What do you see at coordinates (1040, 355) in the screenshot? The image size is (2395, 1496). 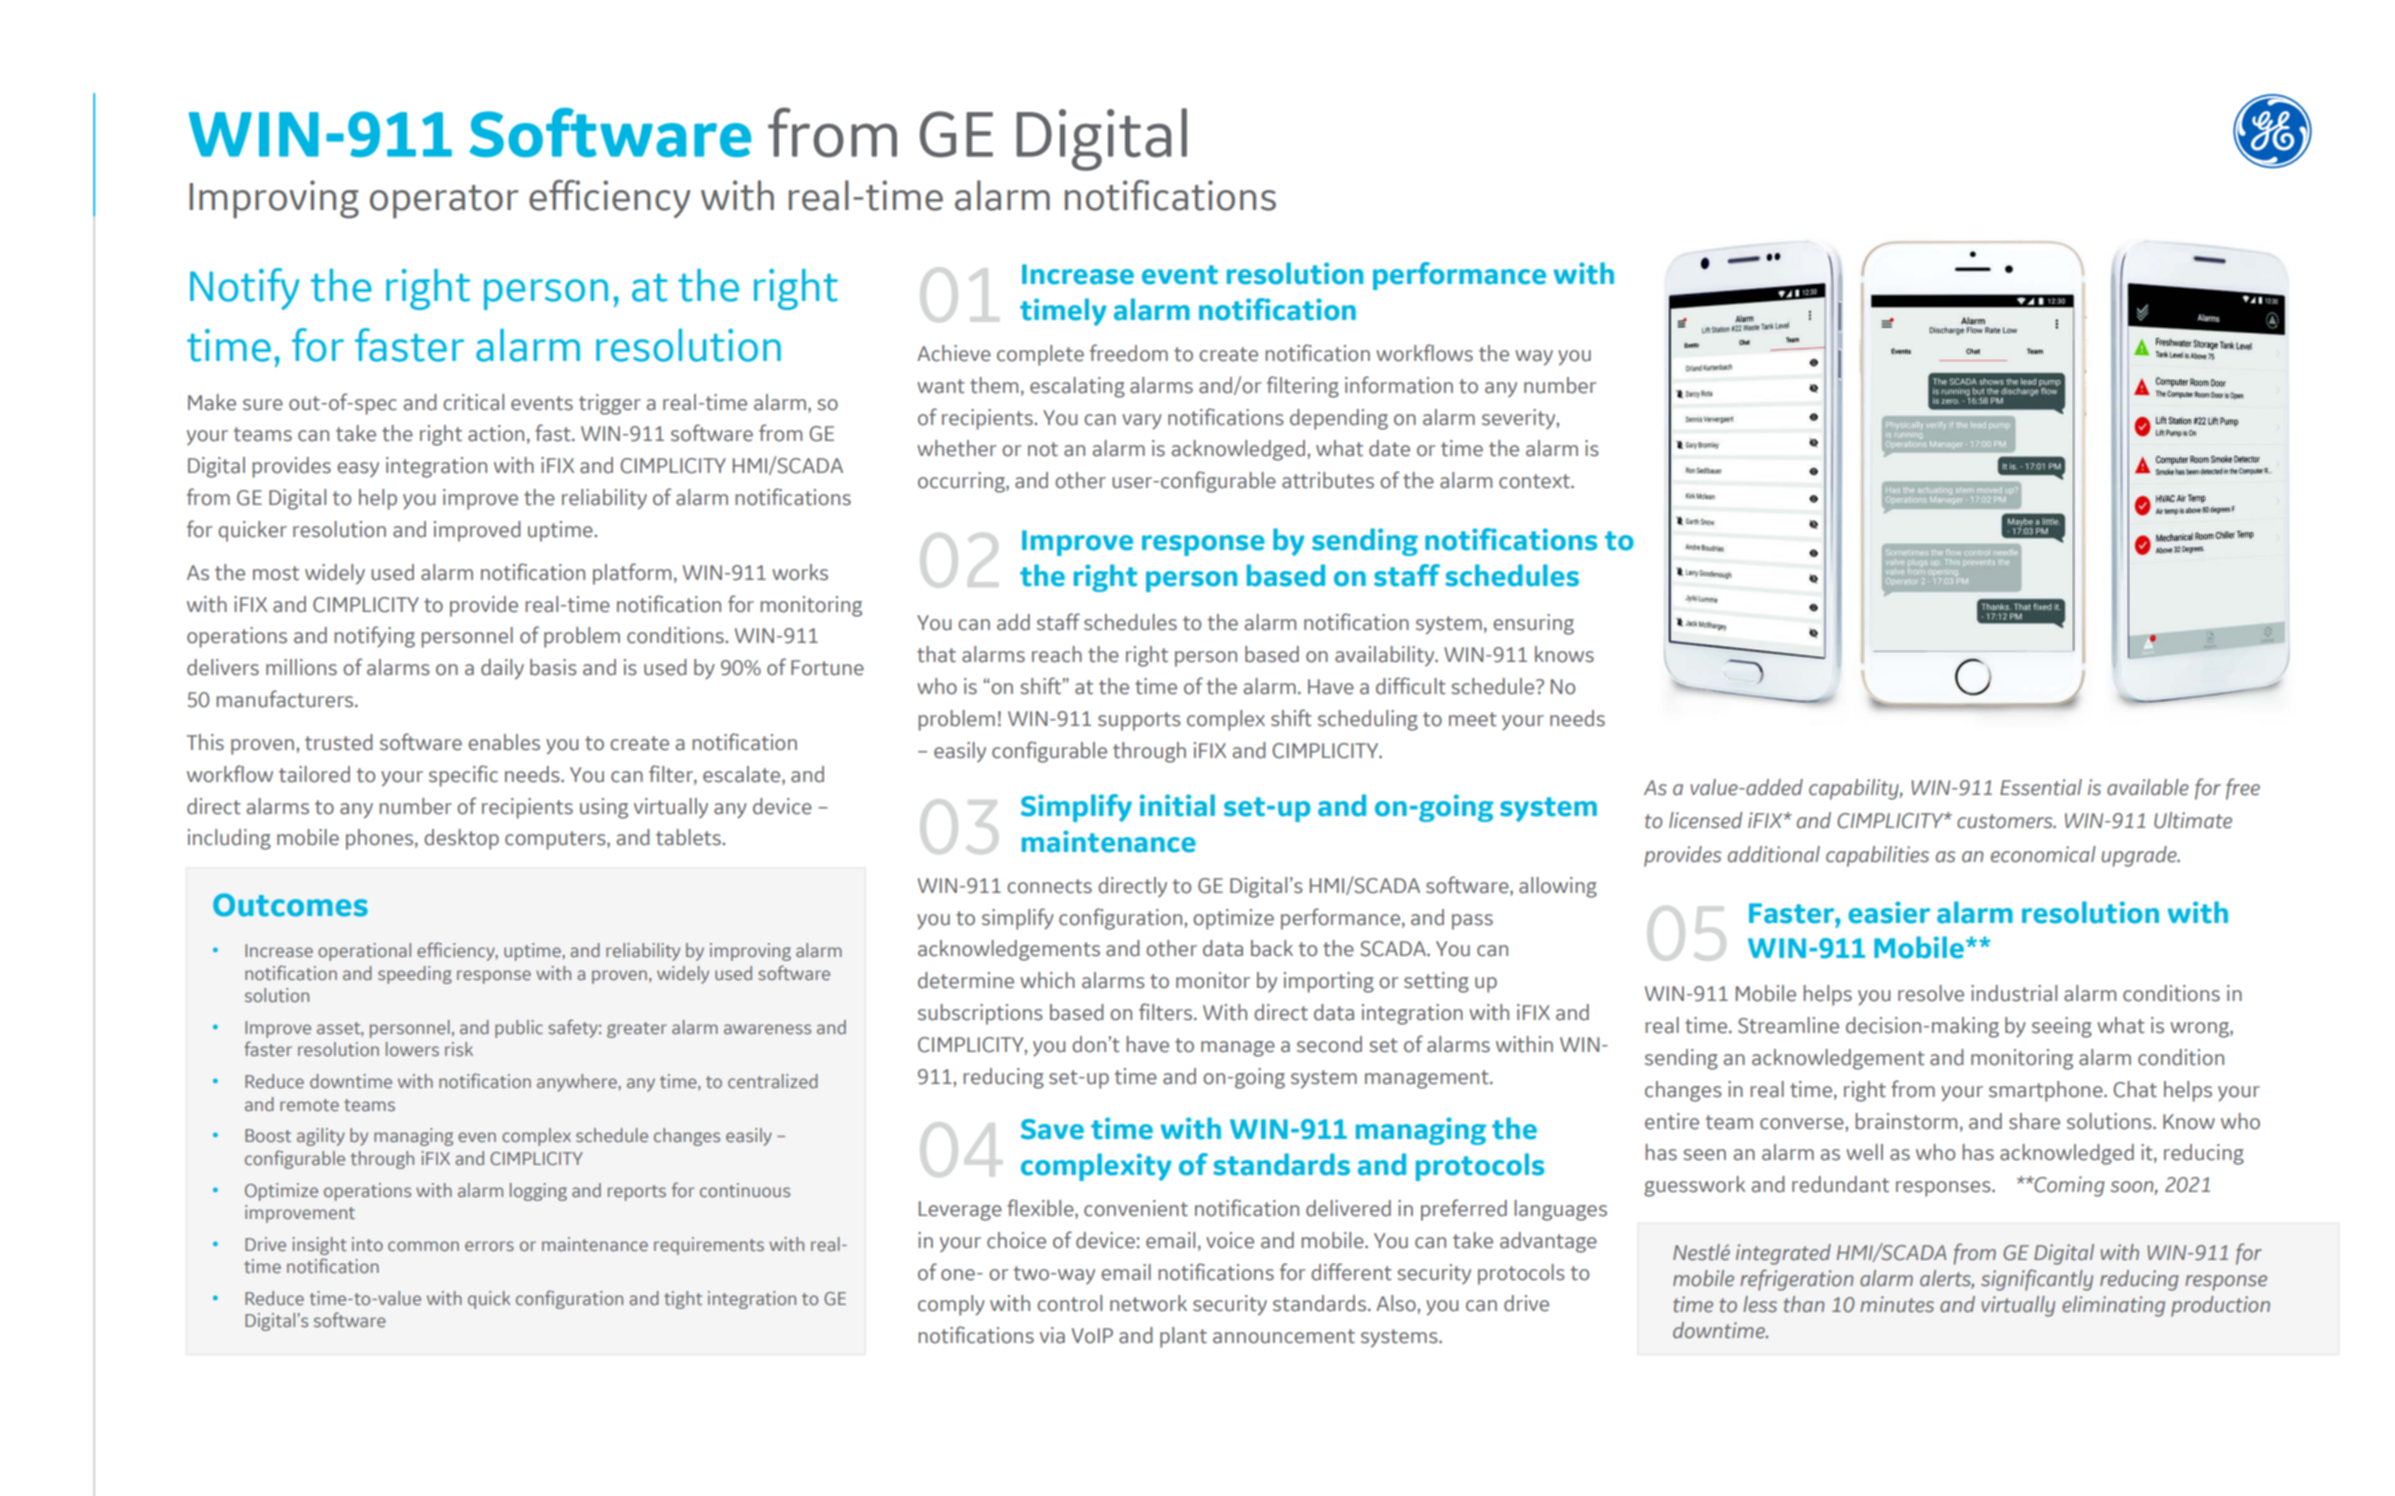 I see `complete` at bounding box center [1040, 355].
